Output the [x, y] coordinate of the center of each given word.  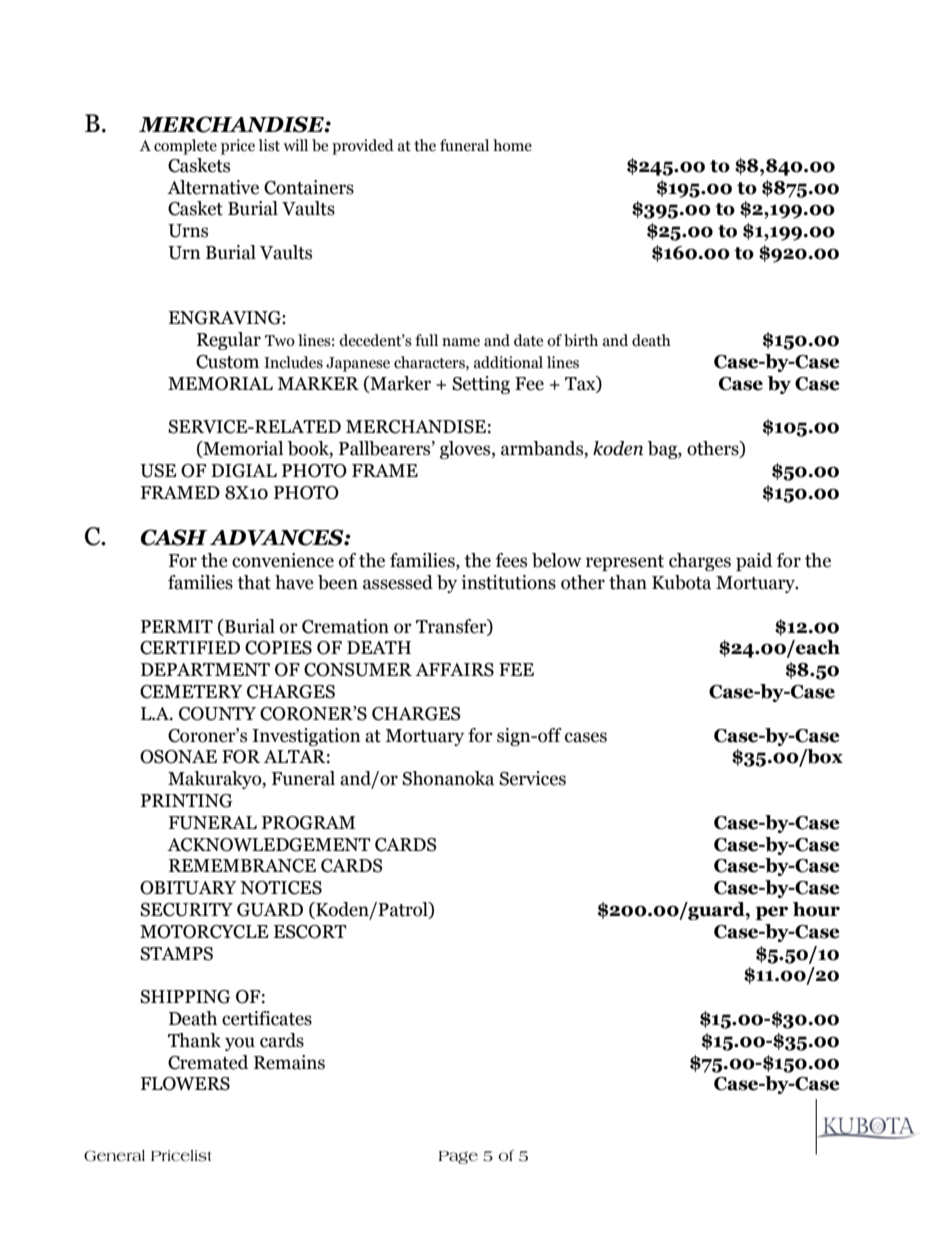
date [528, 340]
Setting [481, 385]
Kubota [681, 582]
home [512, 145]
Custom [227, 362]
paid [754, 562]
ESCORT [310, 932]
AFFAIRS [454, 670]
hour [816, 909]
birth [581, 340]
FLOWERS [185, 1084]
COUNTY [217, 714]
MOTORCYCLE [204, 932]
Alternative [213, 187]
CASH [174, 537]
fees [511, 560]
